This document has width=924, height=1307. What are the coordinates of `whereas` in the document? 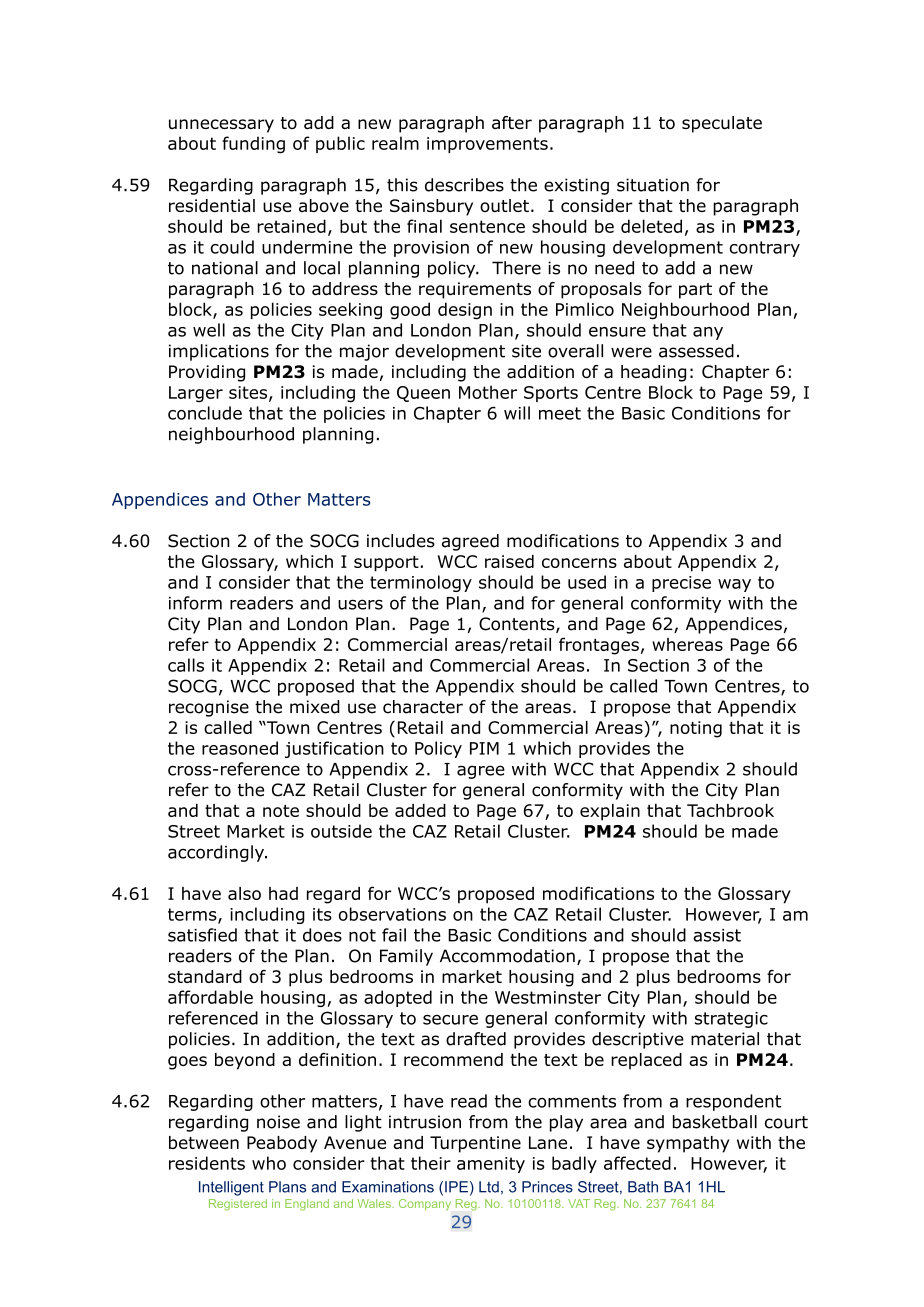 It's located at (687, 644).
